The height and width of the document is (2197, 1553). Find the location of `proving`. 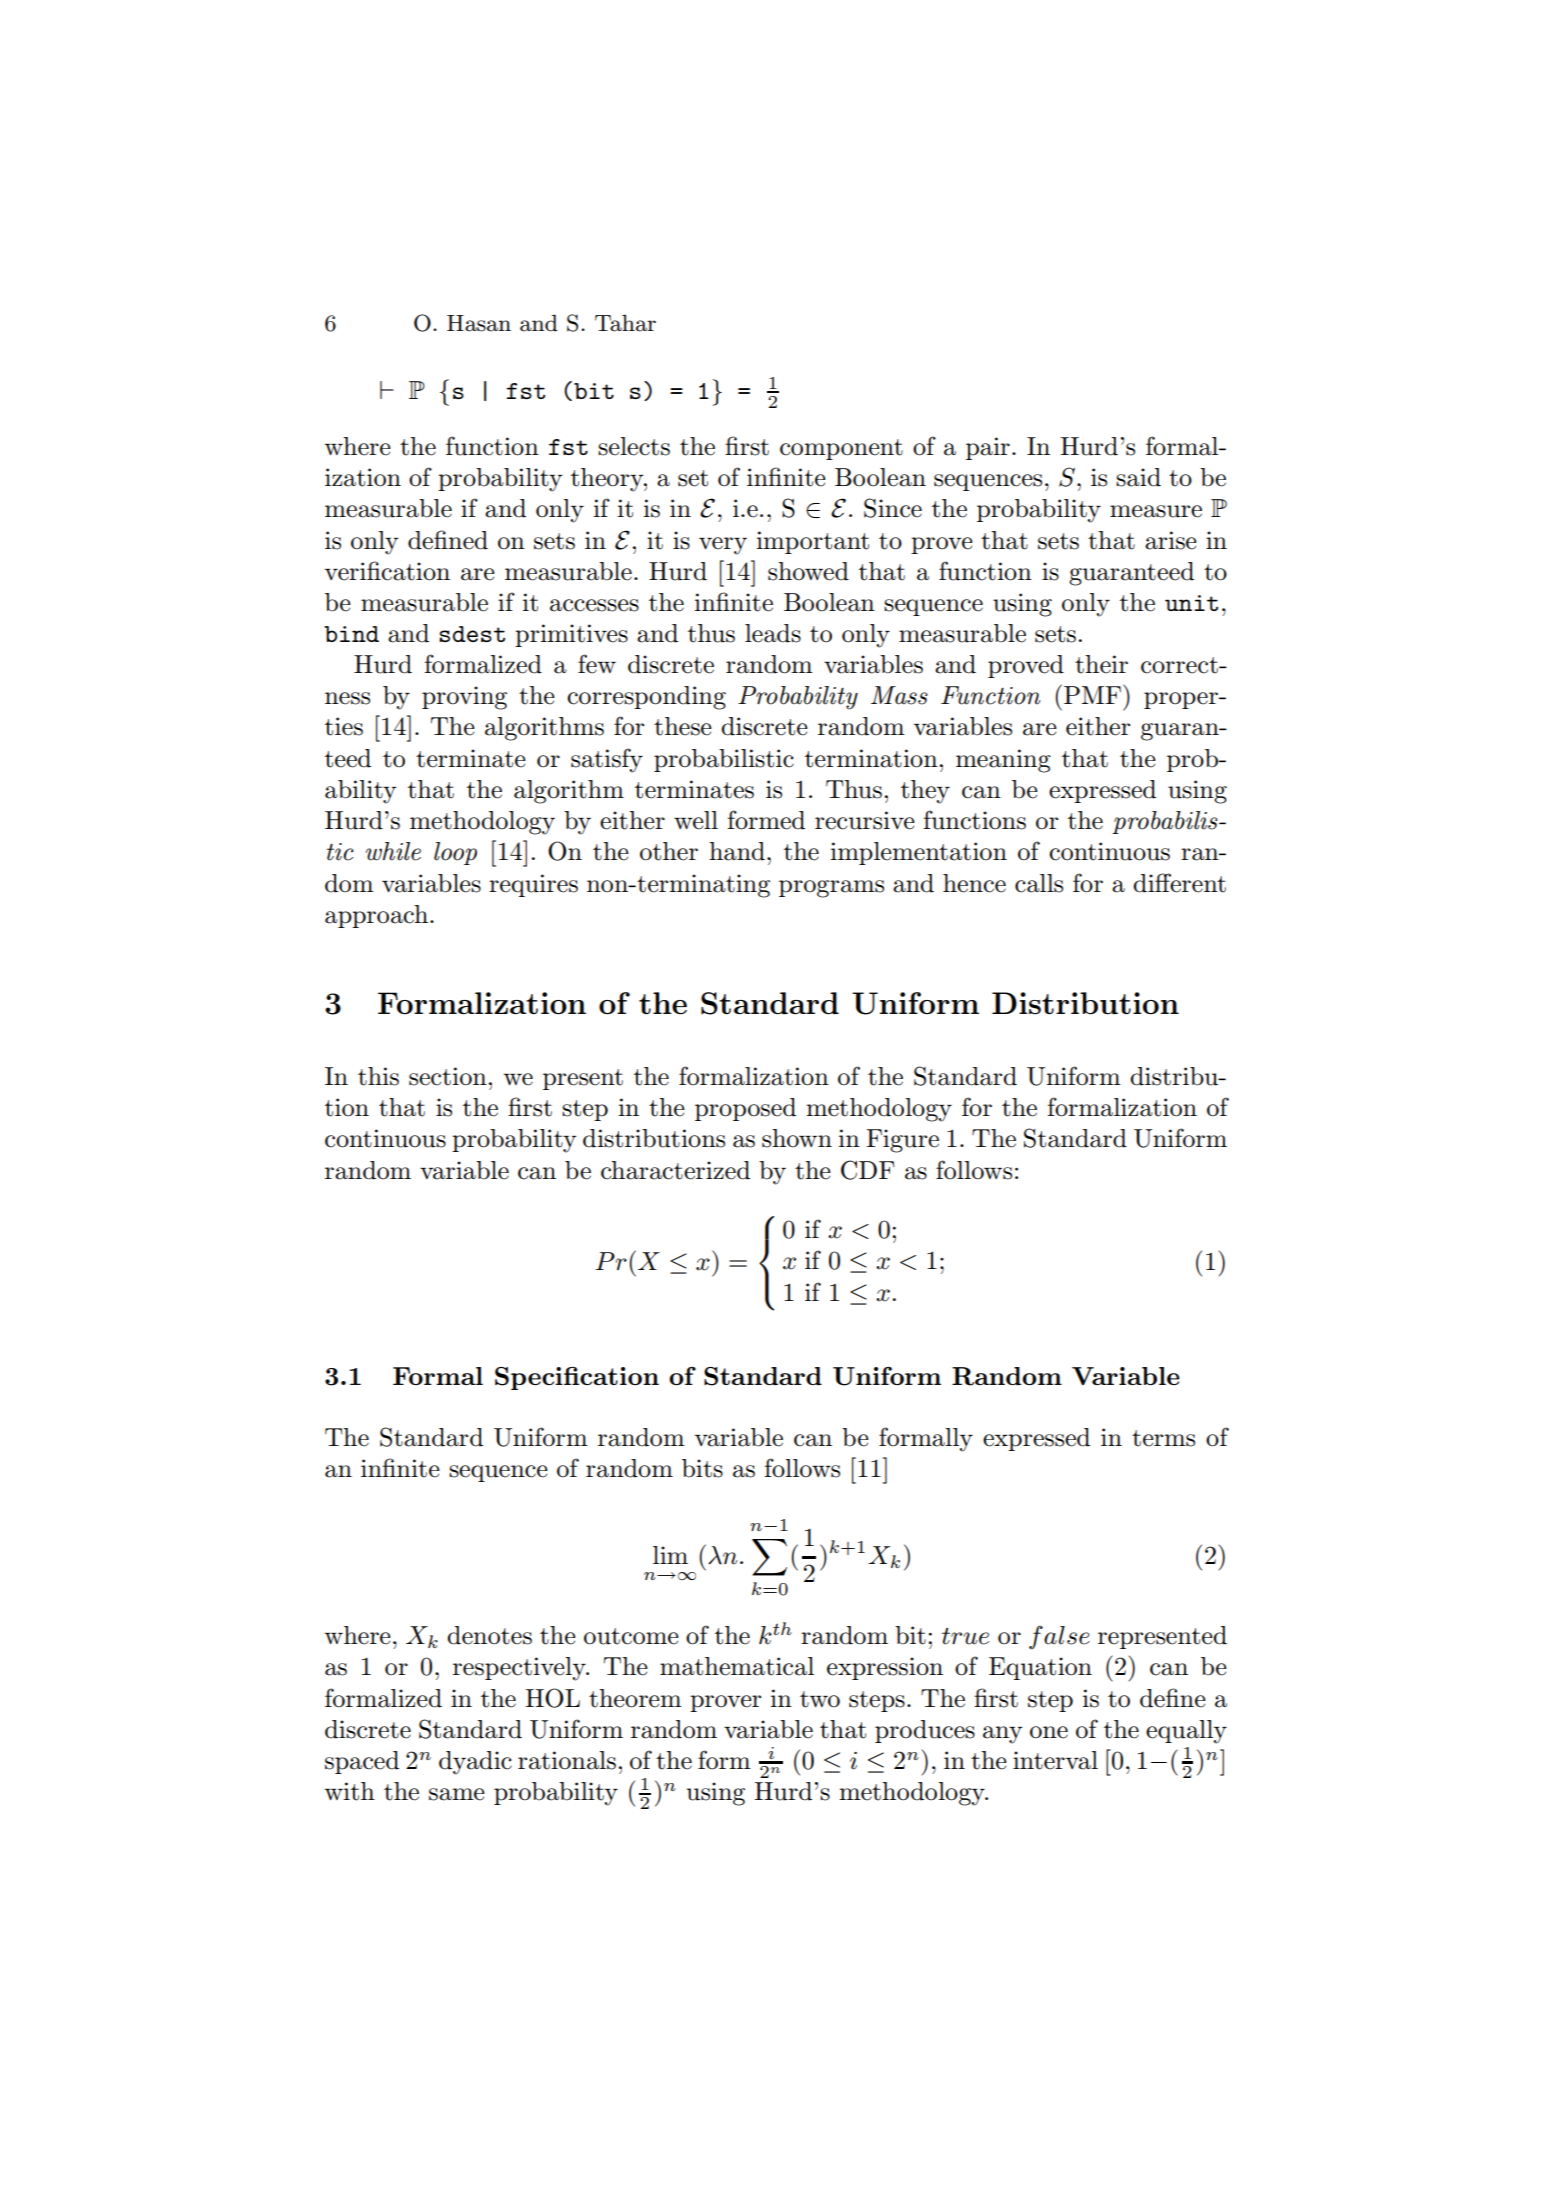

proving is located at coordinates (464, 698).
